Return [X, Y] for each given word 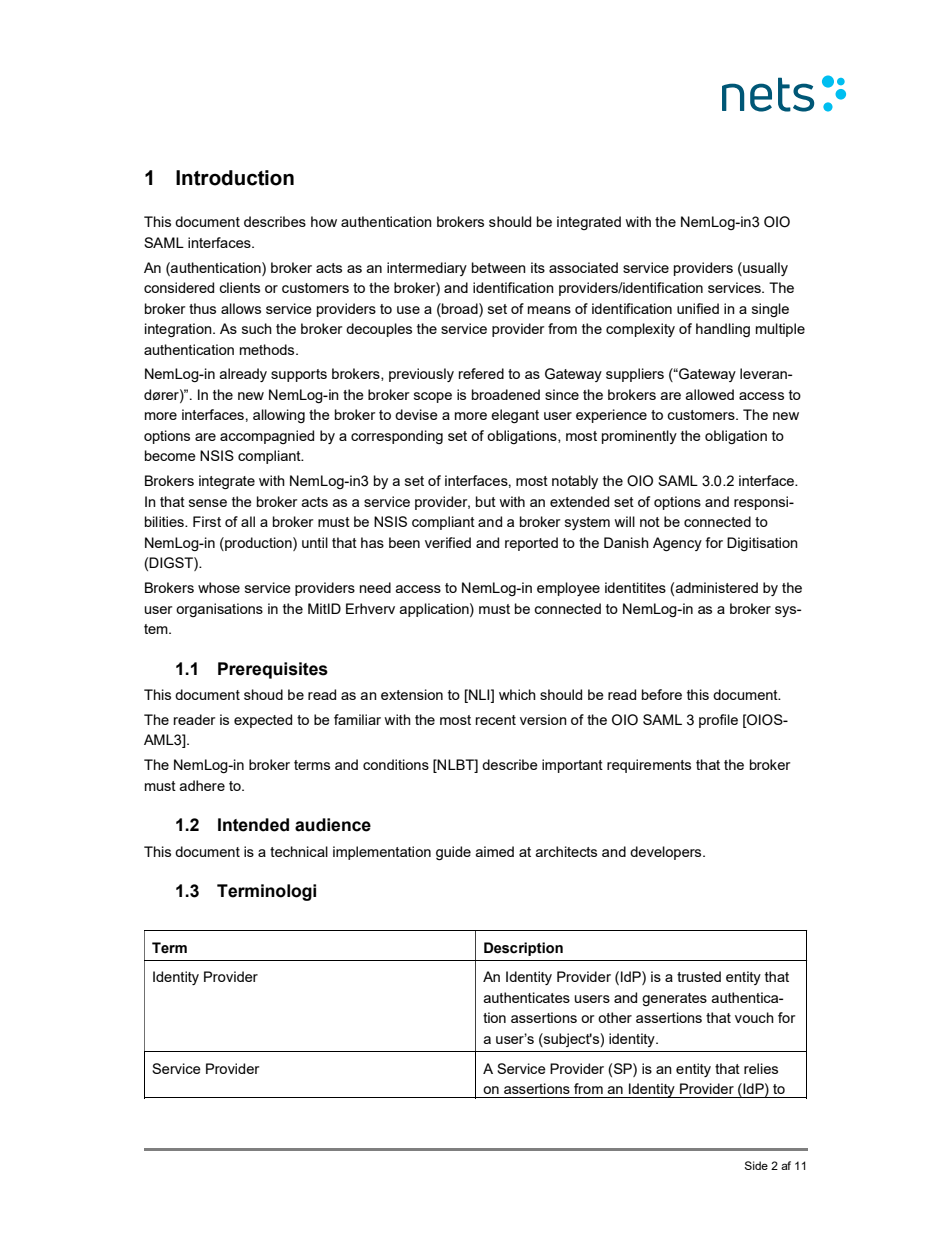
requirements [649, 766]
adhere [202, 785]
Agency [677, 544]
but [486, 501]
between [499, 267]
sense [208, 503]
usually [764, 269]
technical [299, 851]
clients [239, 287]
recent [496, 720]
